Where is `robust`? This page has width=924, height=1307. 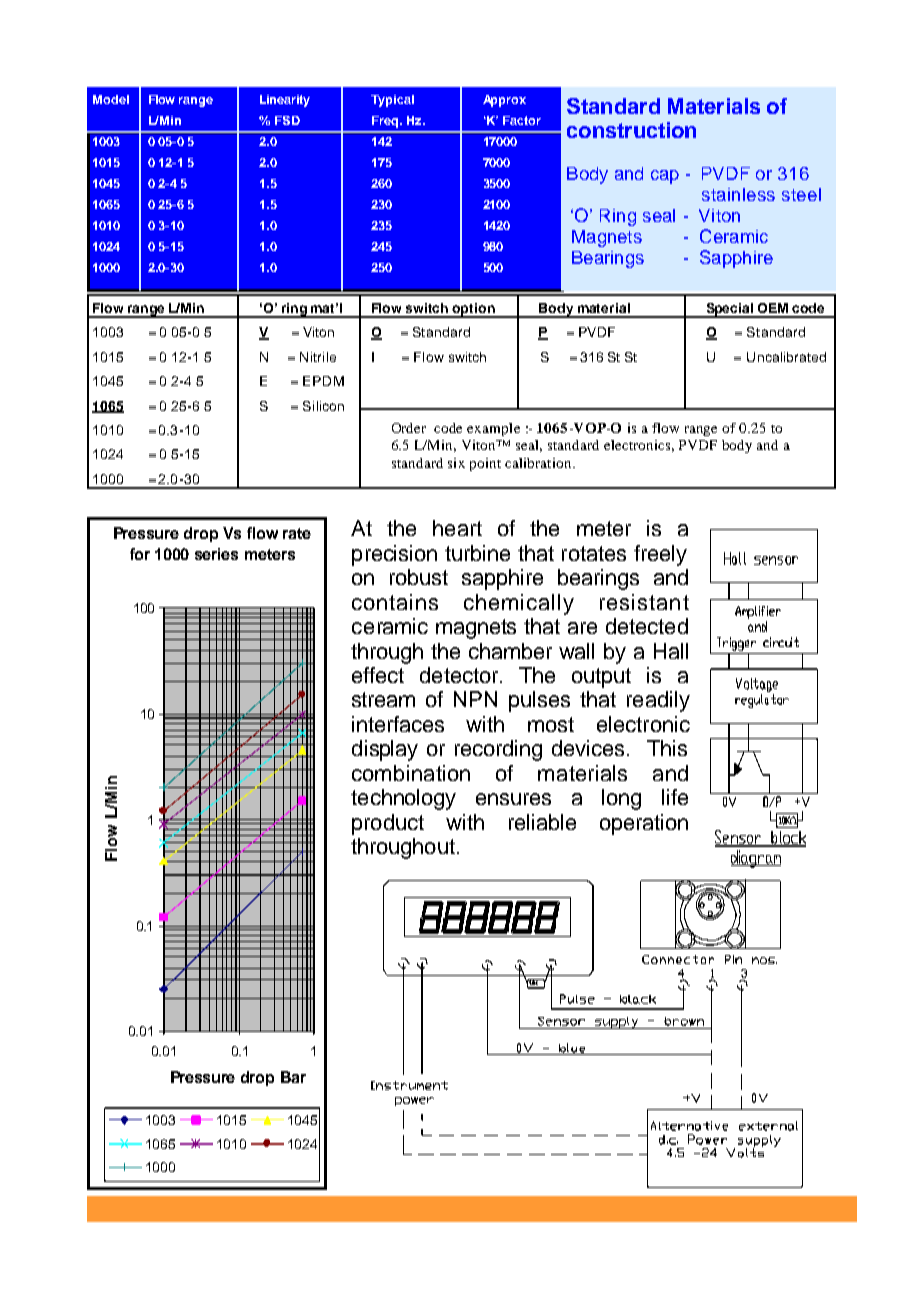 robust is located at coordinates (419, 577).
